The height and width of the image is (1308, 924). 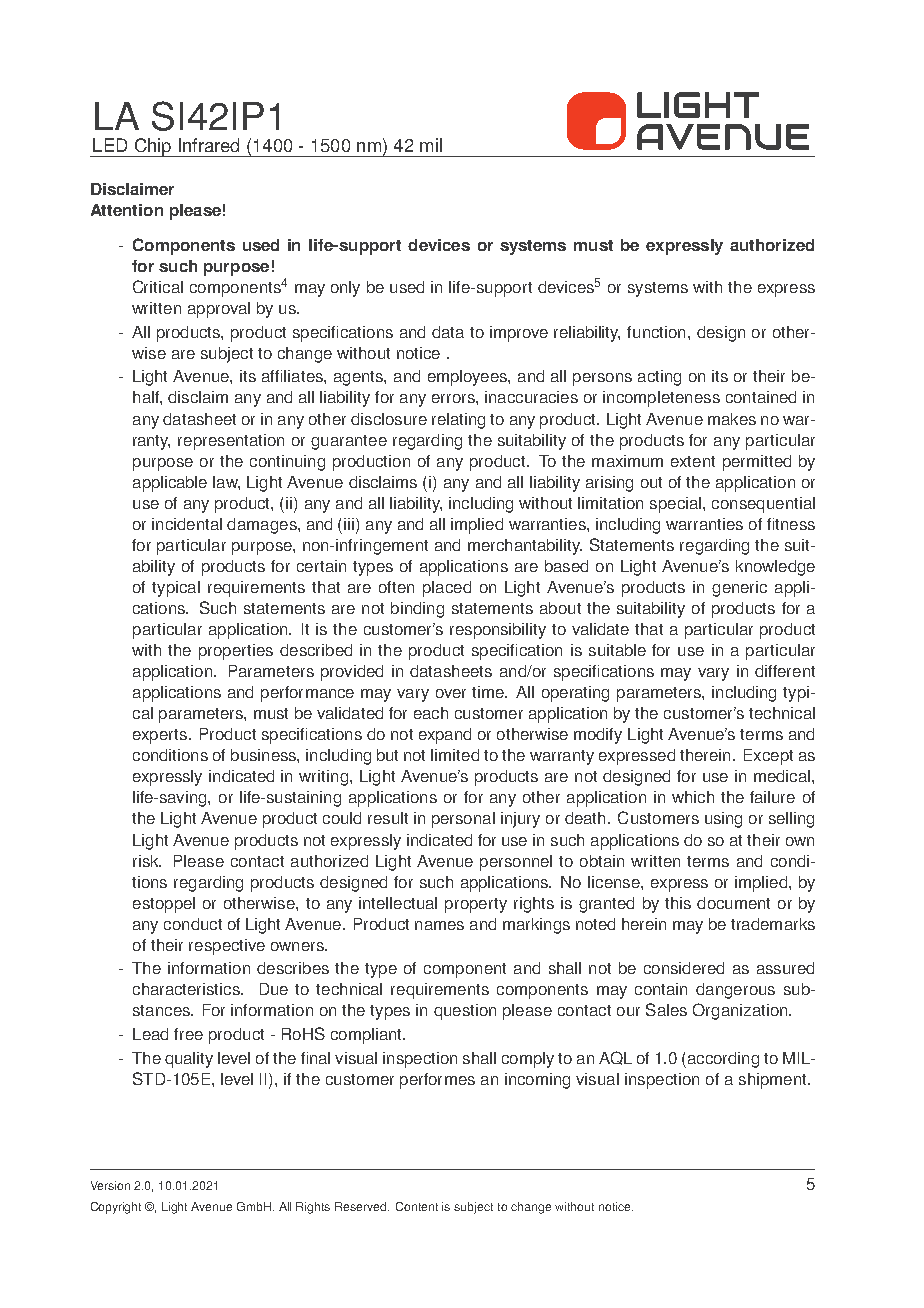 What do you see at coordinates (739, 589) in the image?
I see `generic` at bounding box center [739, 589].
